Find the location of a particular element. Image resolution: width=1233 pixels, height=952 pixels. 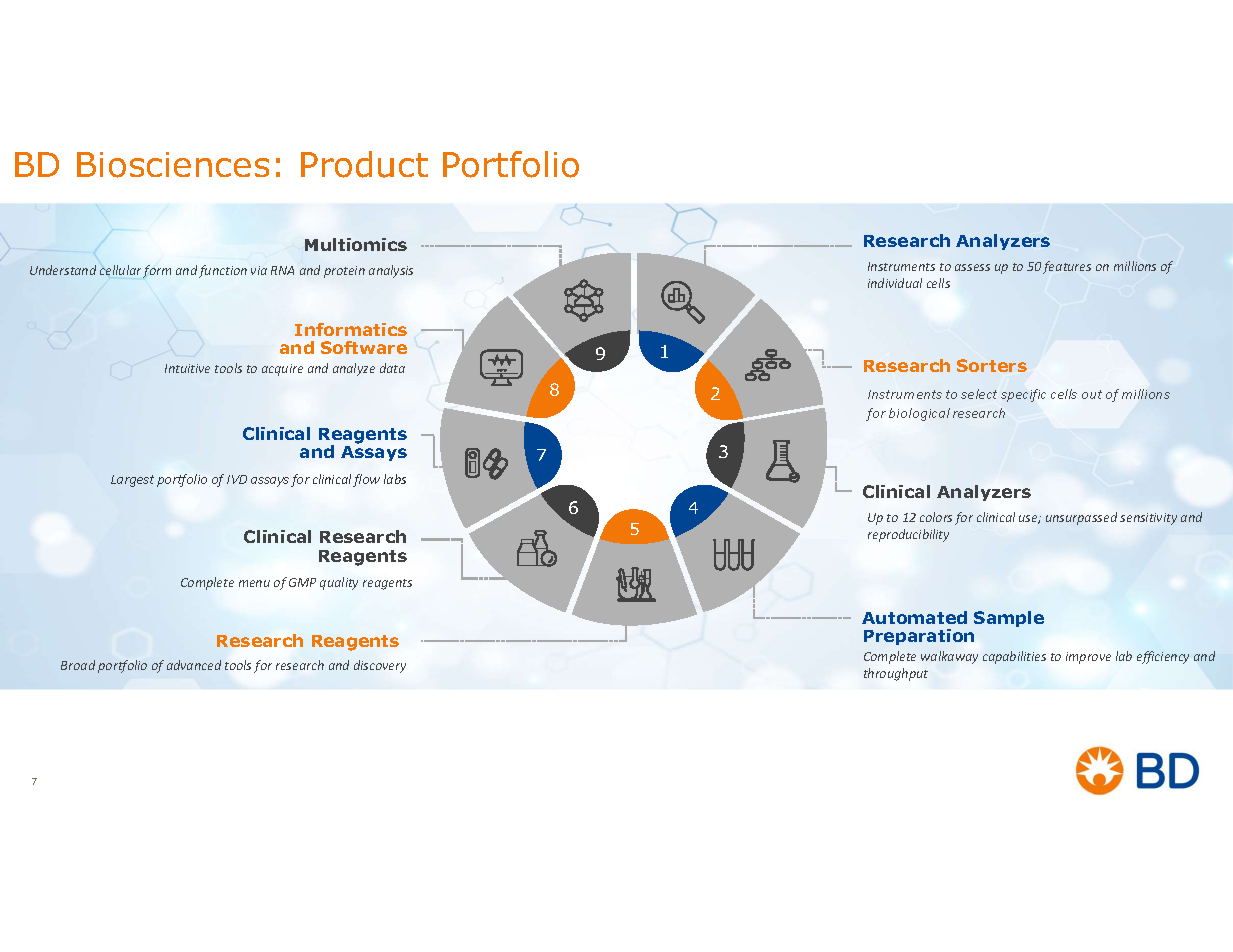

Intuitive is located at coordinates (187, 368).
